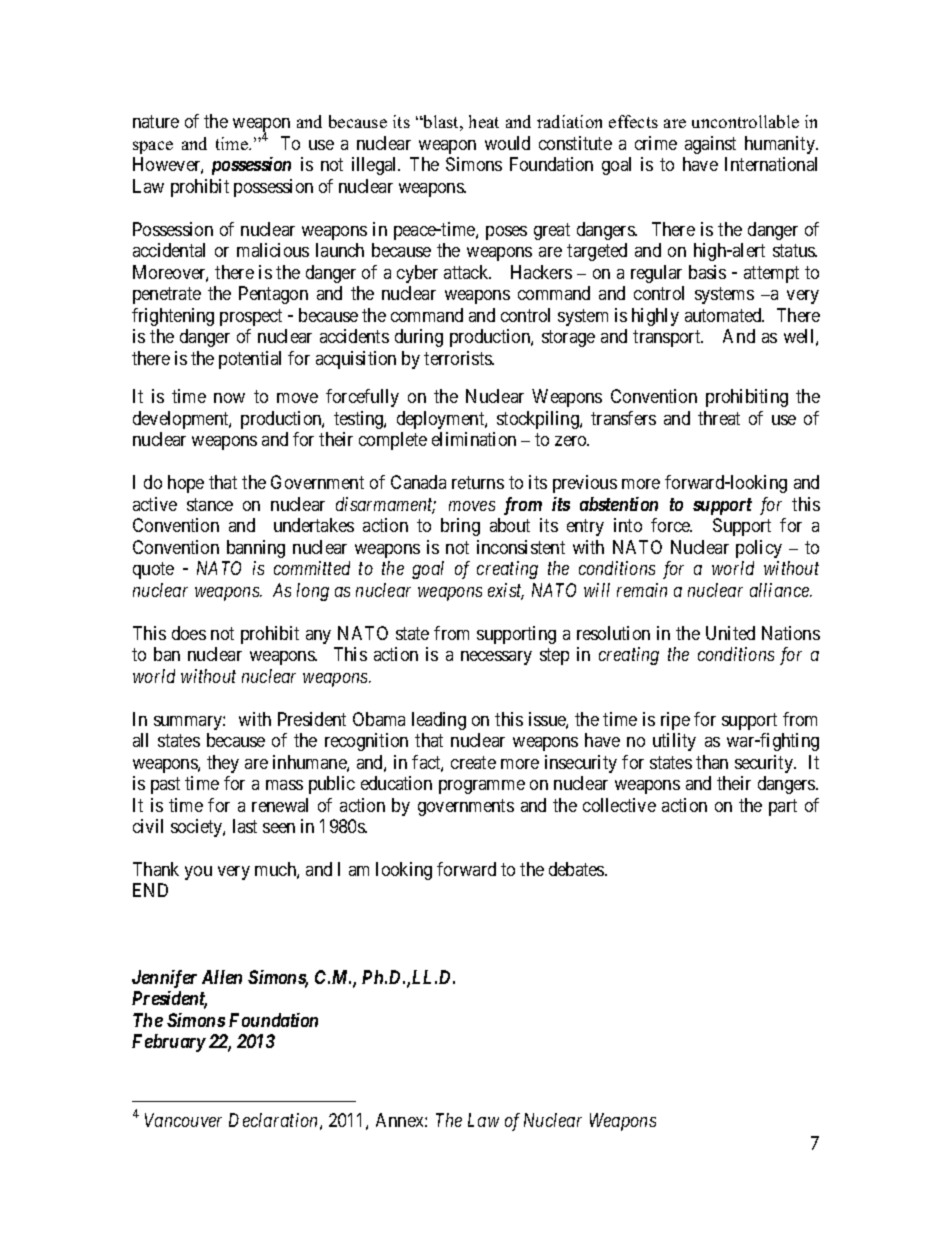 Image resolution: width=952 pixels, height=1233 pixels. What do you see at coordinates (189, 633) in the page?
I see `does` at bounding box center [189, 633].
